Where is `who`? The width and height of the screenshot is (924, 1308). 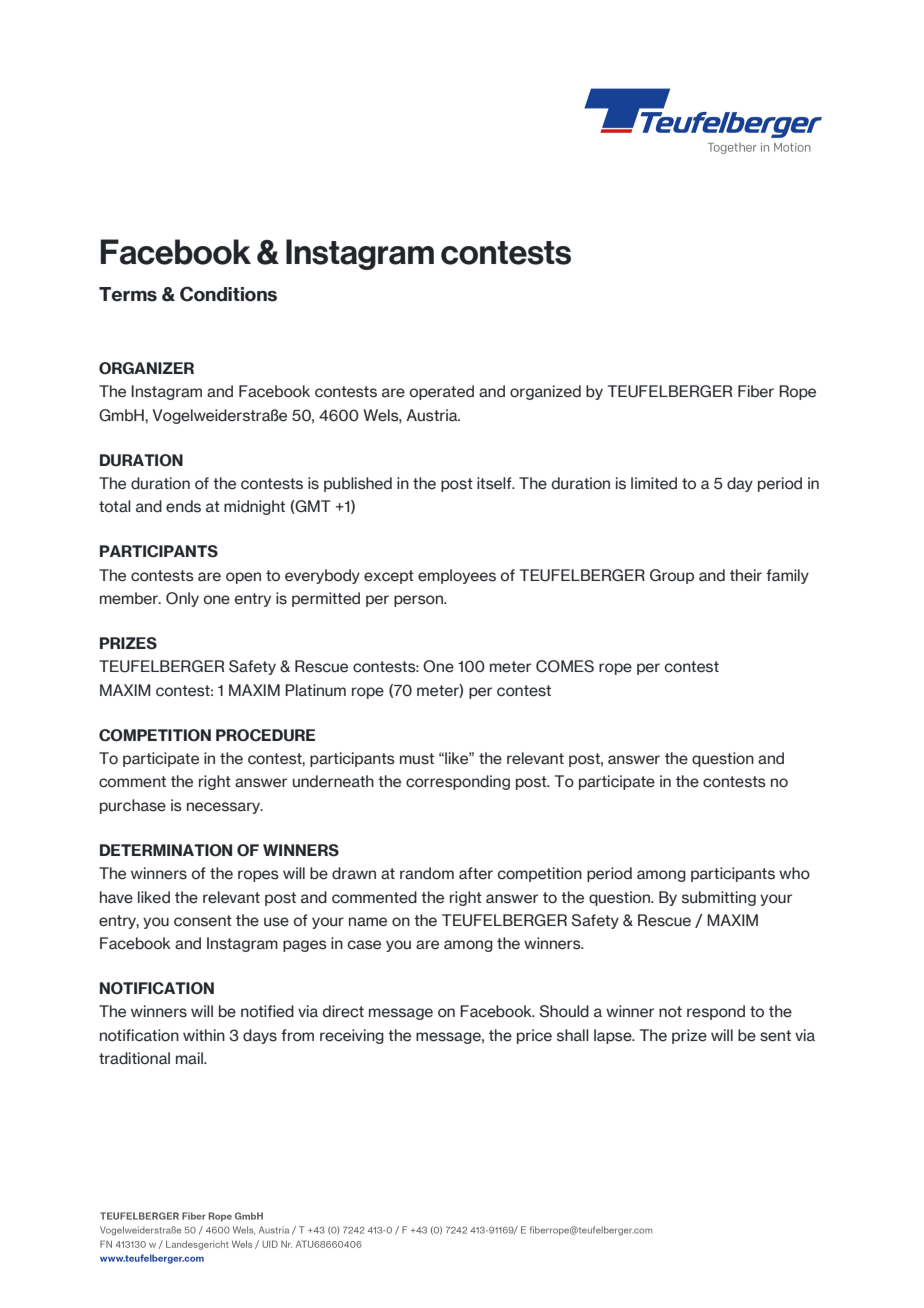 who is located at coordinates (794, 873).
